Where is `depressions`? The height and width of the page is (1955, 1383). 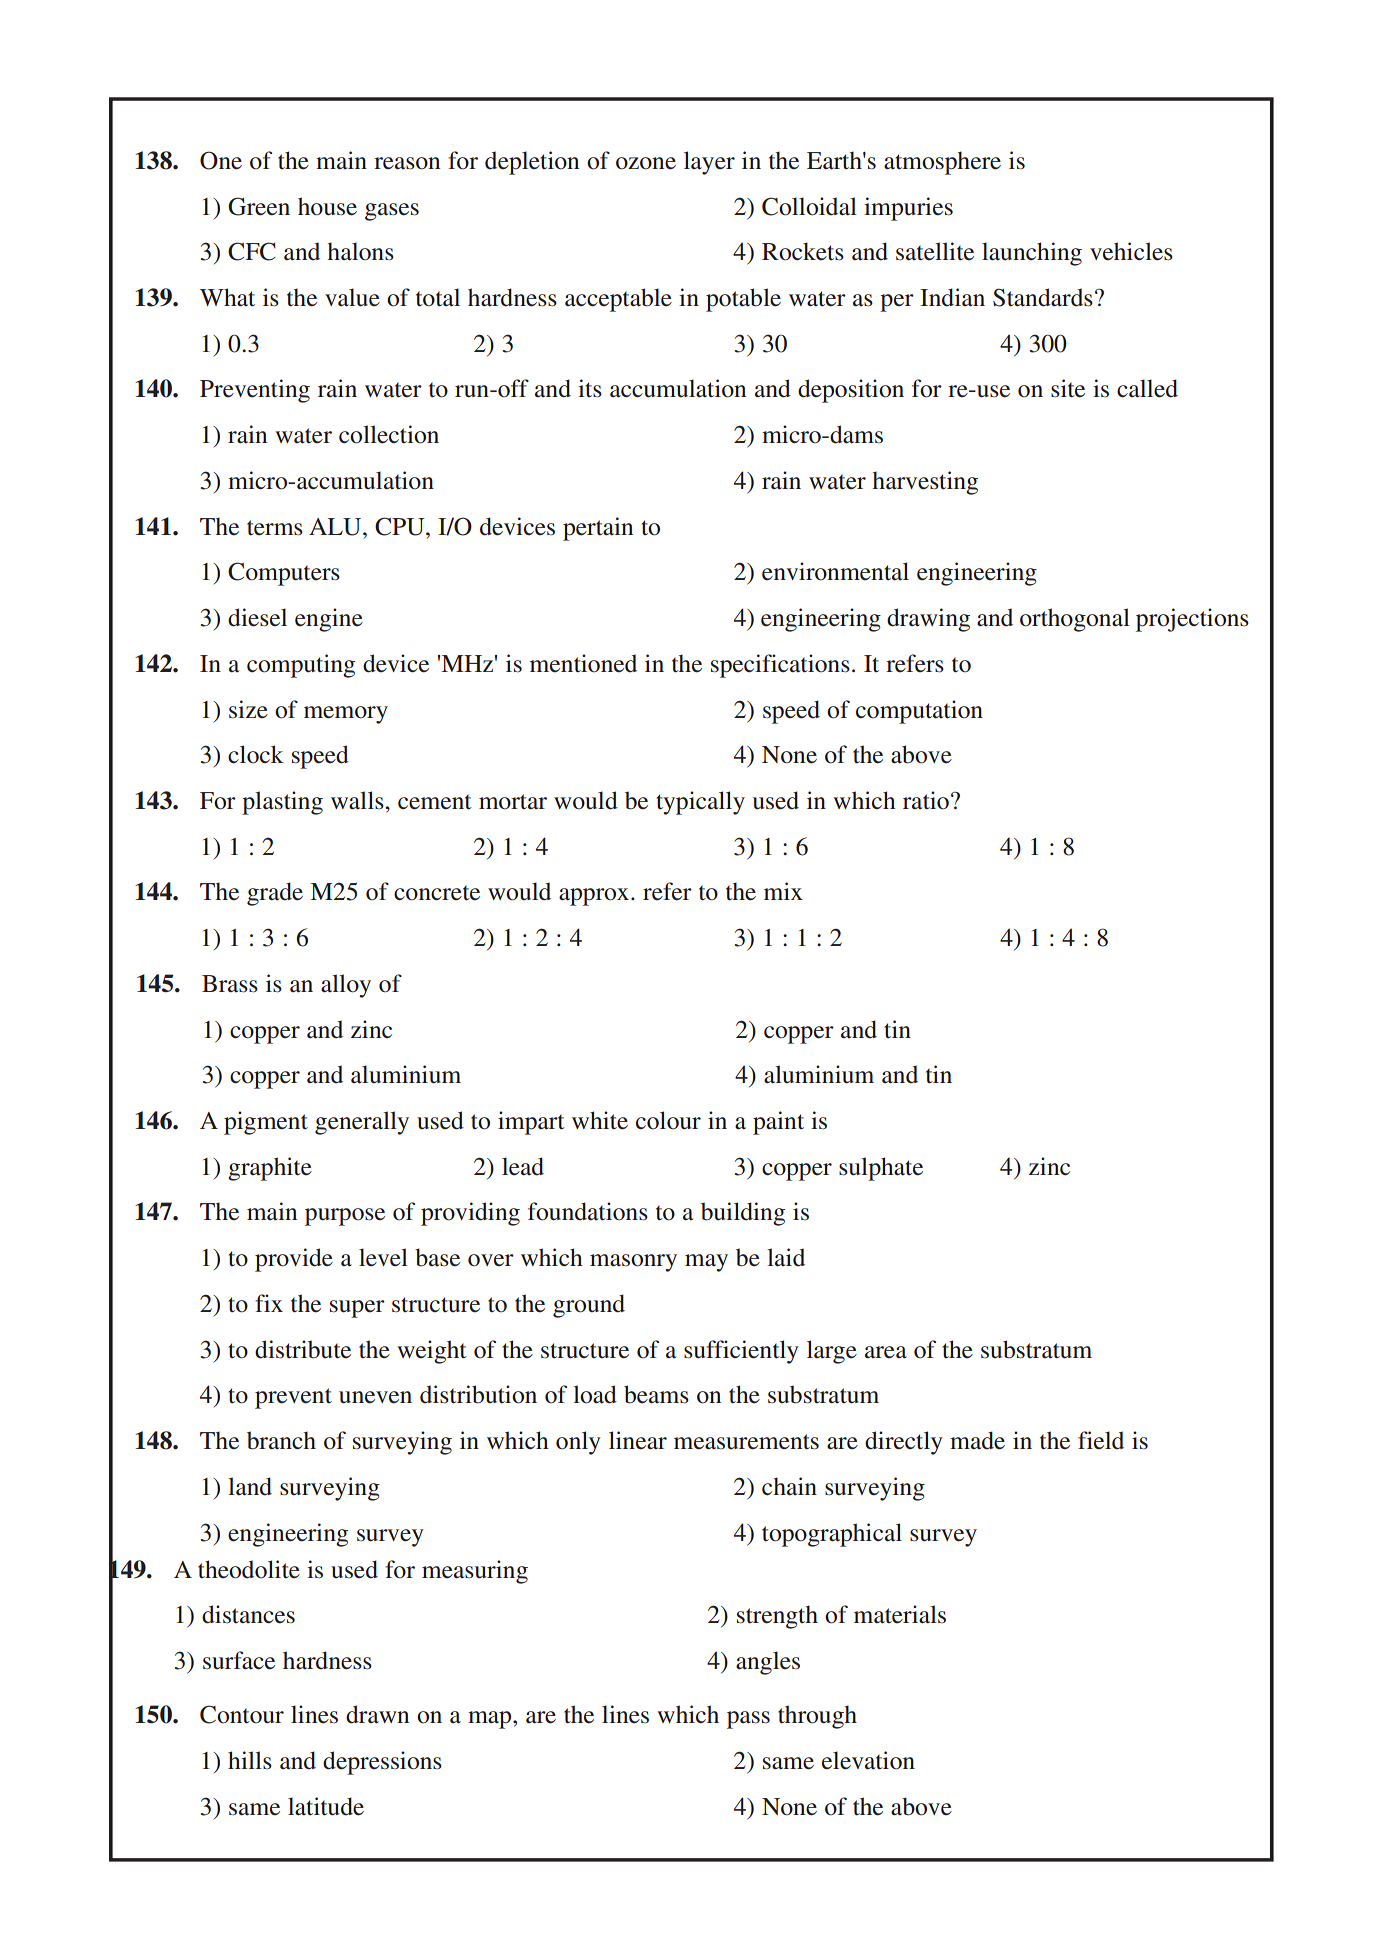 depressions is located at coordinates (382, 1763).
